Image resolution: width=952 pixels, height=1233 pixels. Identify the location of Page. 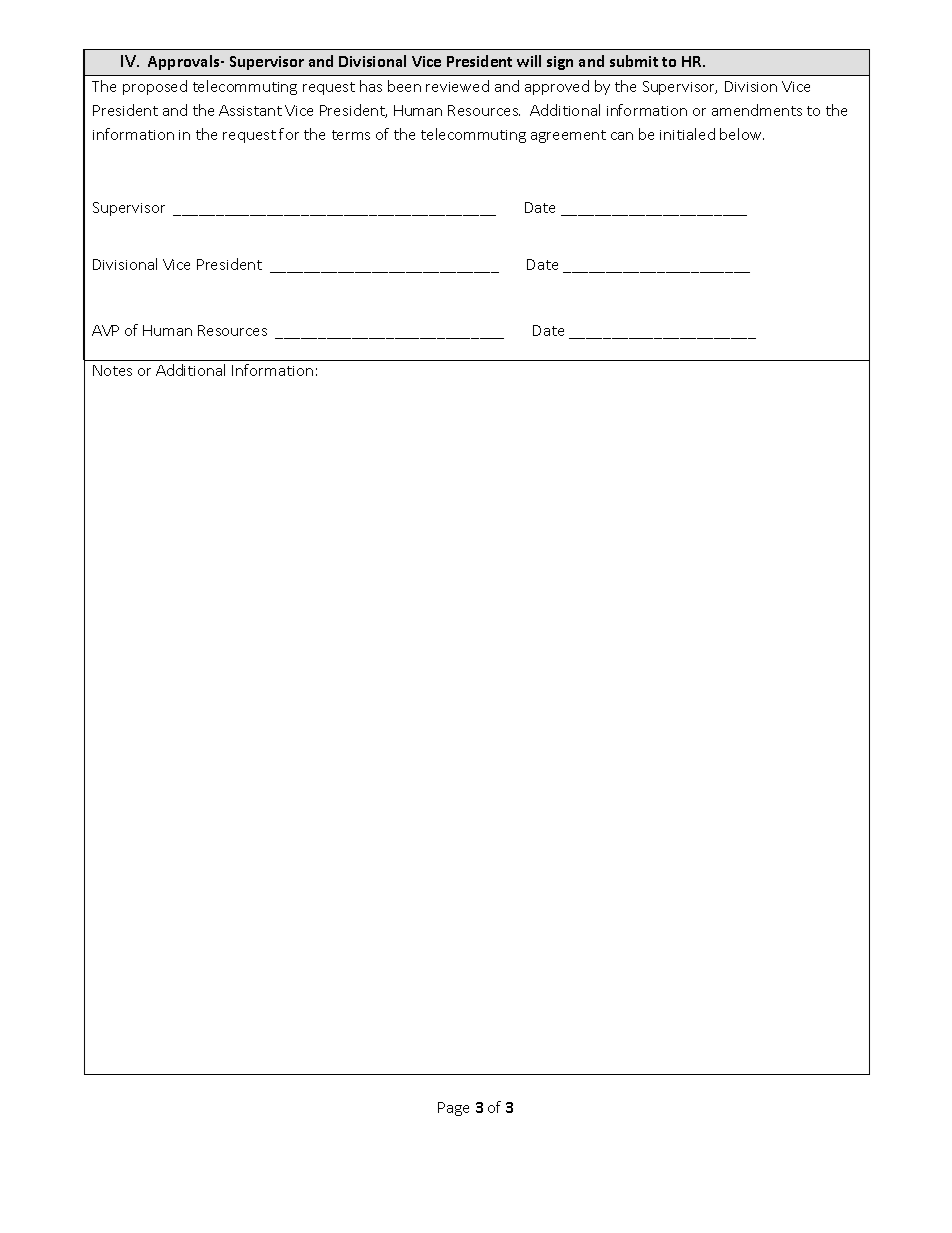
(453, 1109).
